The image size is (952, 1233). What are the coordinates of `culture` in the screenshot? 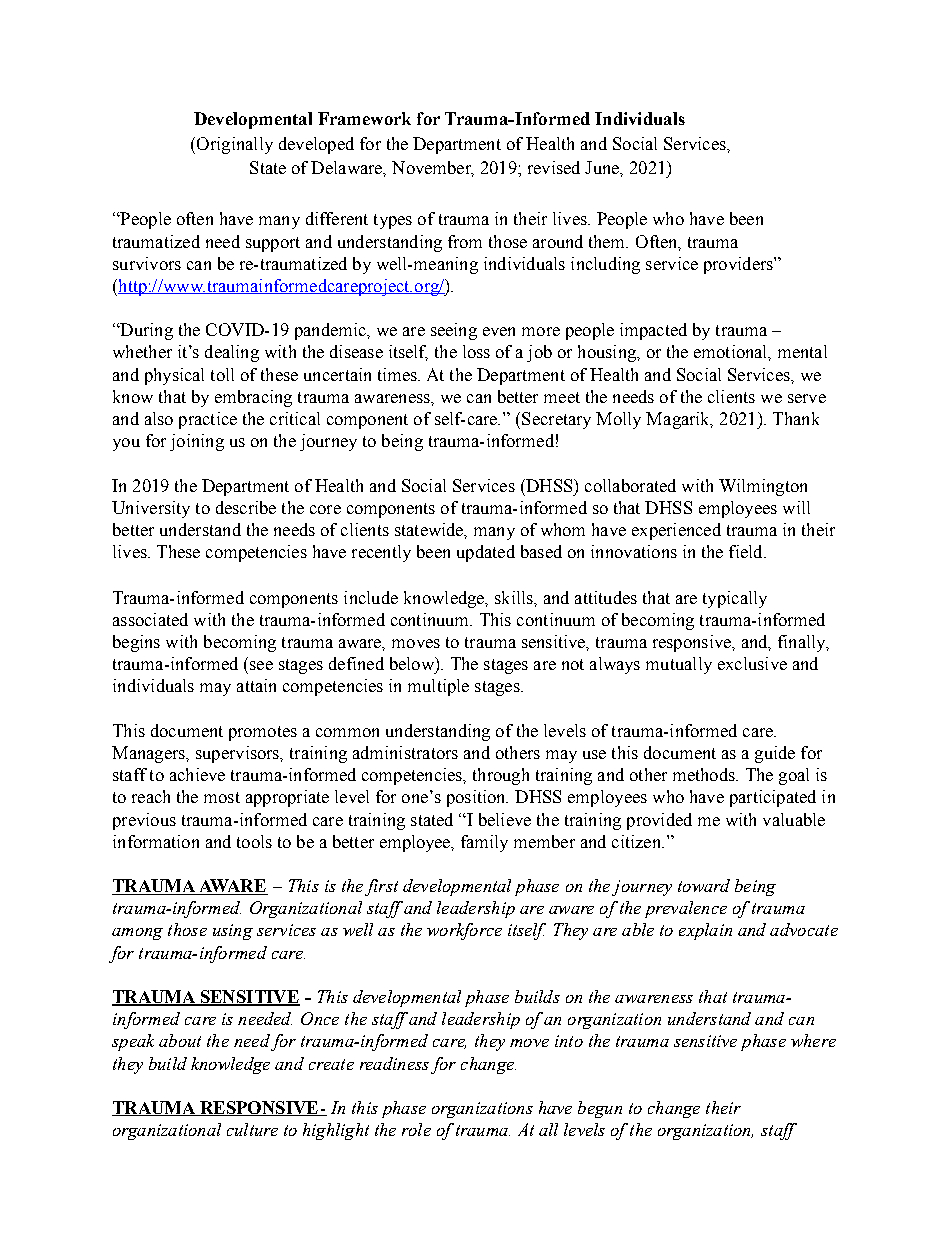 It's located at (252, 1129).
